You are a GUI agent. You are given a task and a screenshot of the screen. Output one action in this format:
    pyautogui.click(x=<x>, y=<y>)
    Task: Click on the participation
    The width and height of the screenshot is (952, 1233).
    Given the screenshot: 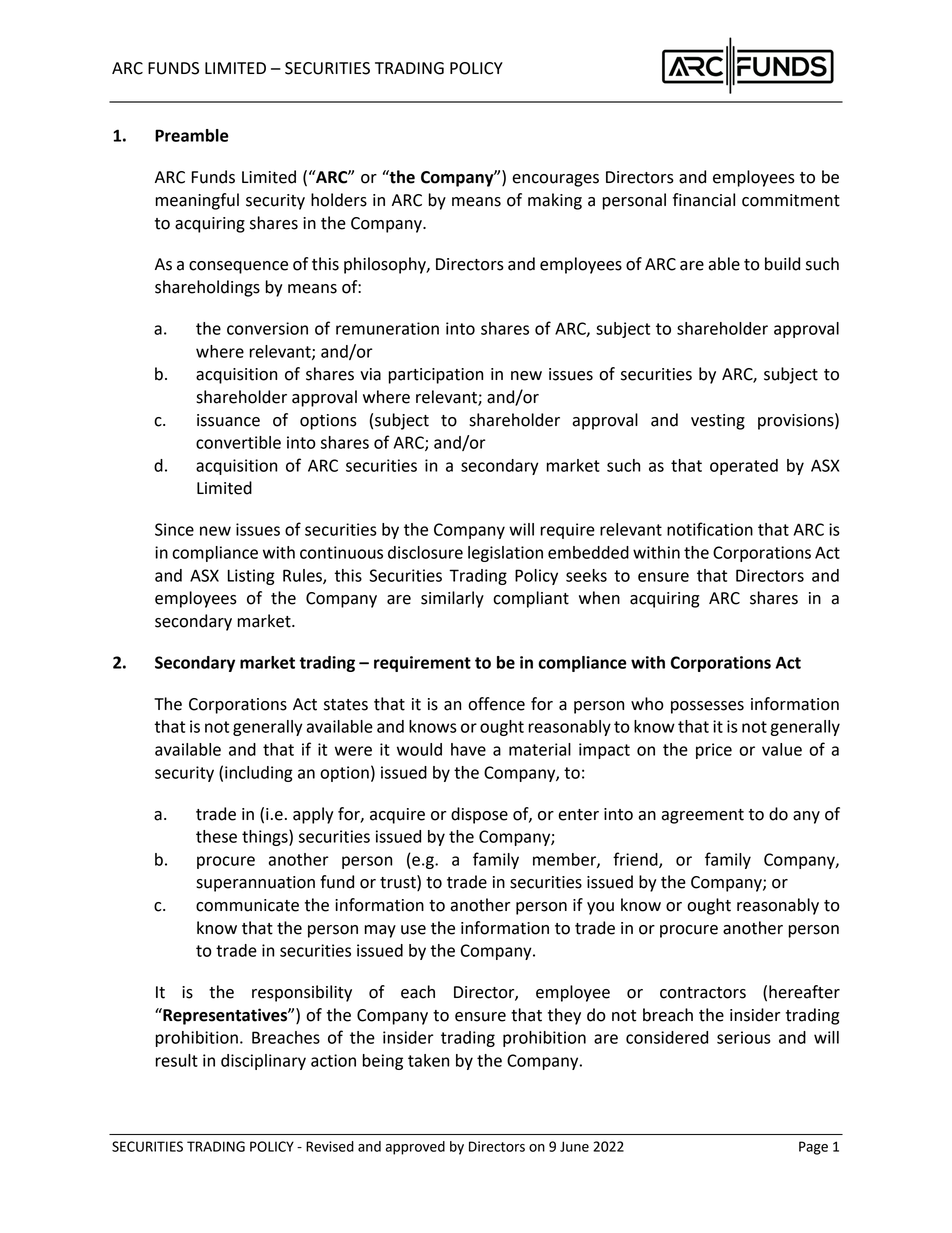 What is the action you would take?
    pyautogui.click(x=435, y=376)
